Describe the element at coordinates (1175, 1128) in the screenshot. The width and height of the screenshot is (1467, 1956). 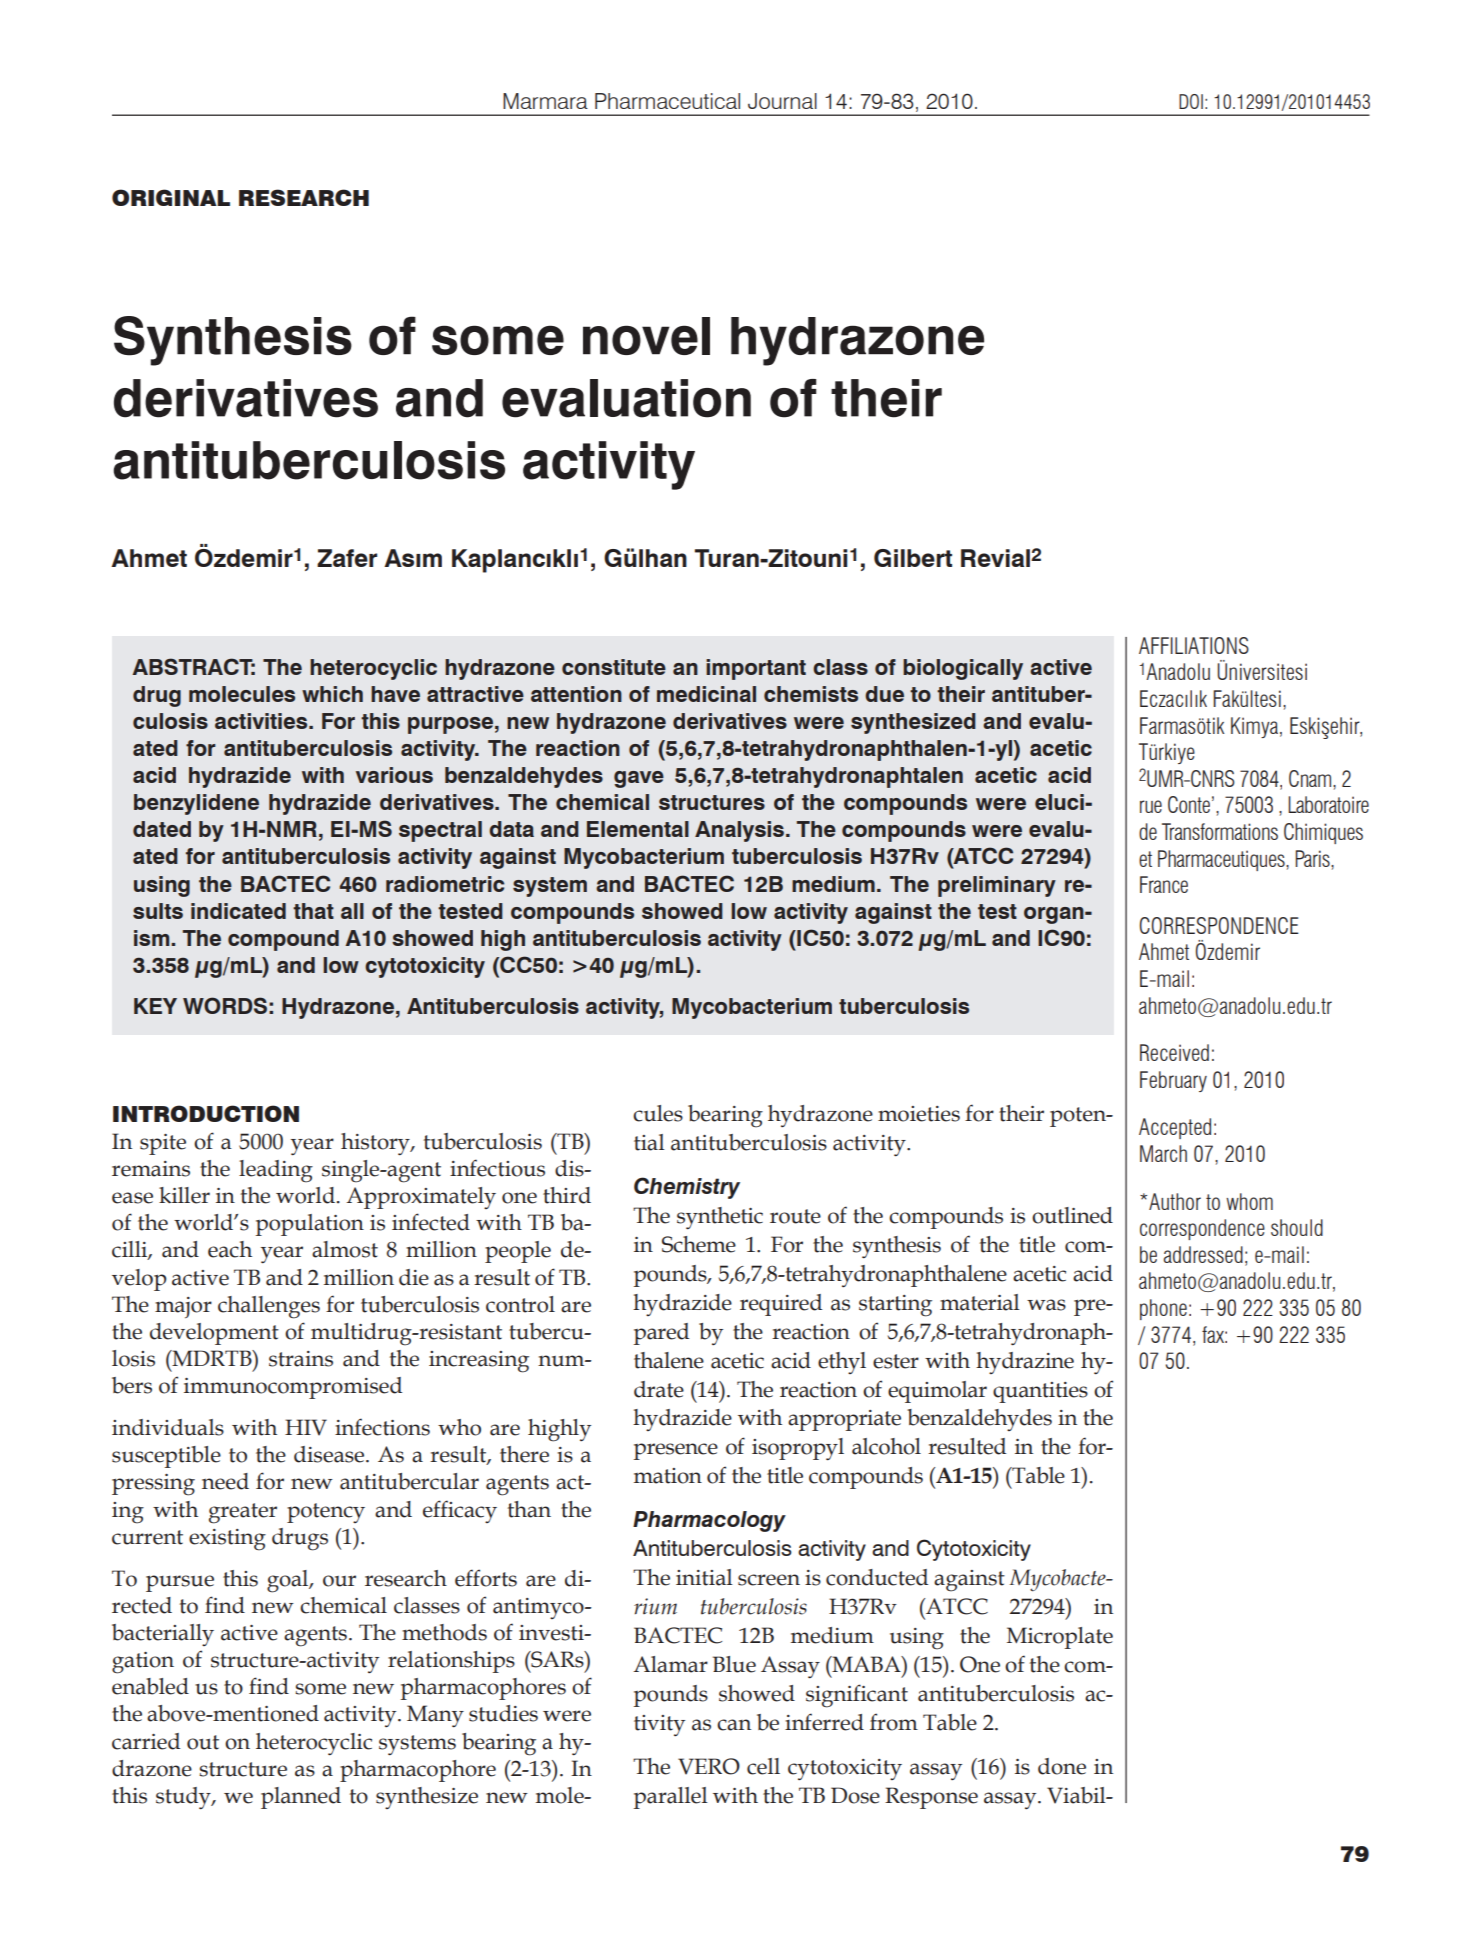
I see `Accepted` at that location.
